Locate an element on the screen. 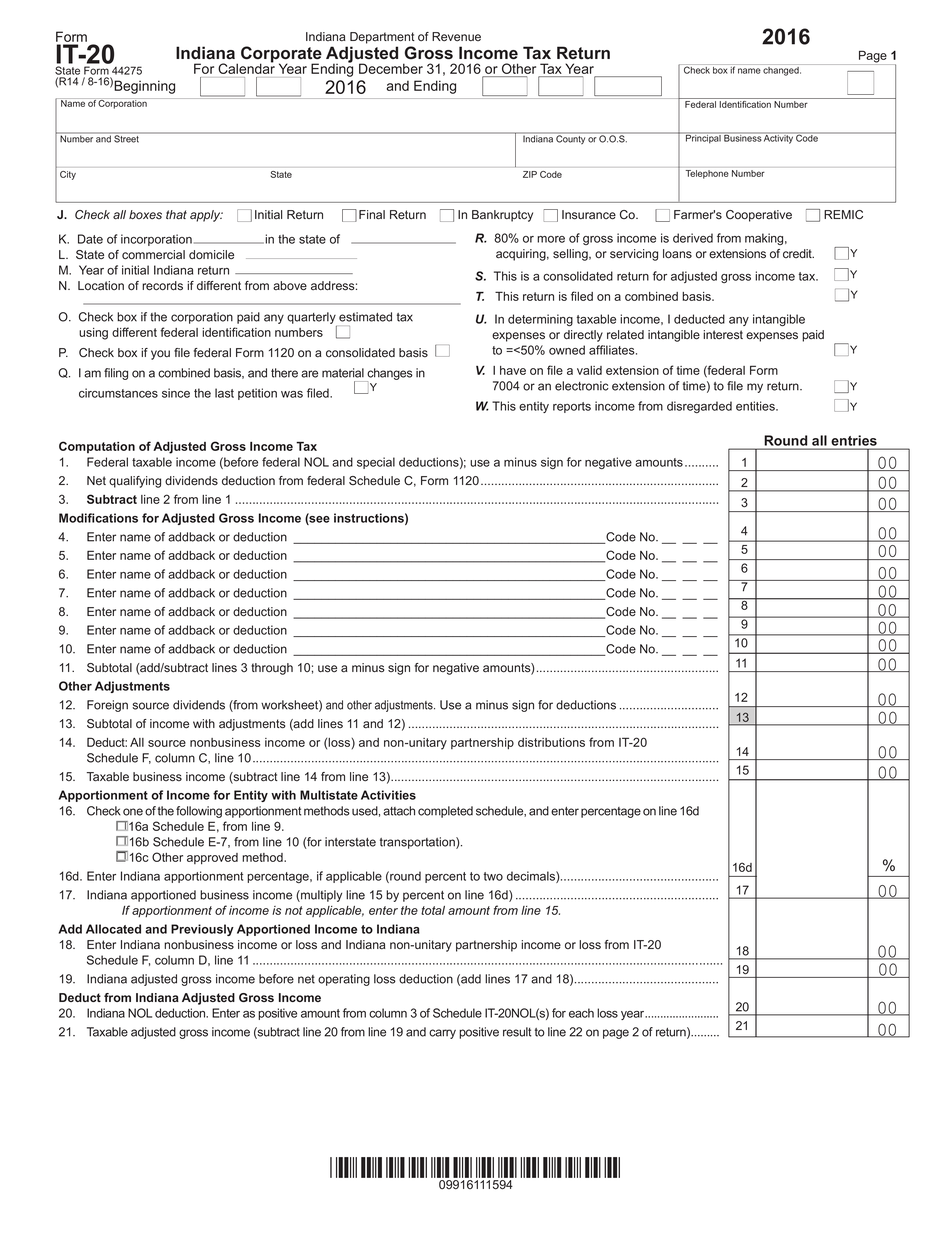  entities is located at coordinates (756, 406).
